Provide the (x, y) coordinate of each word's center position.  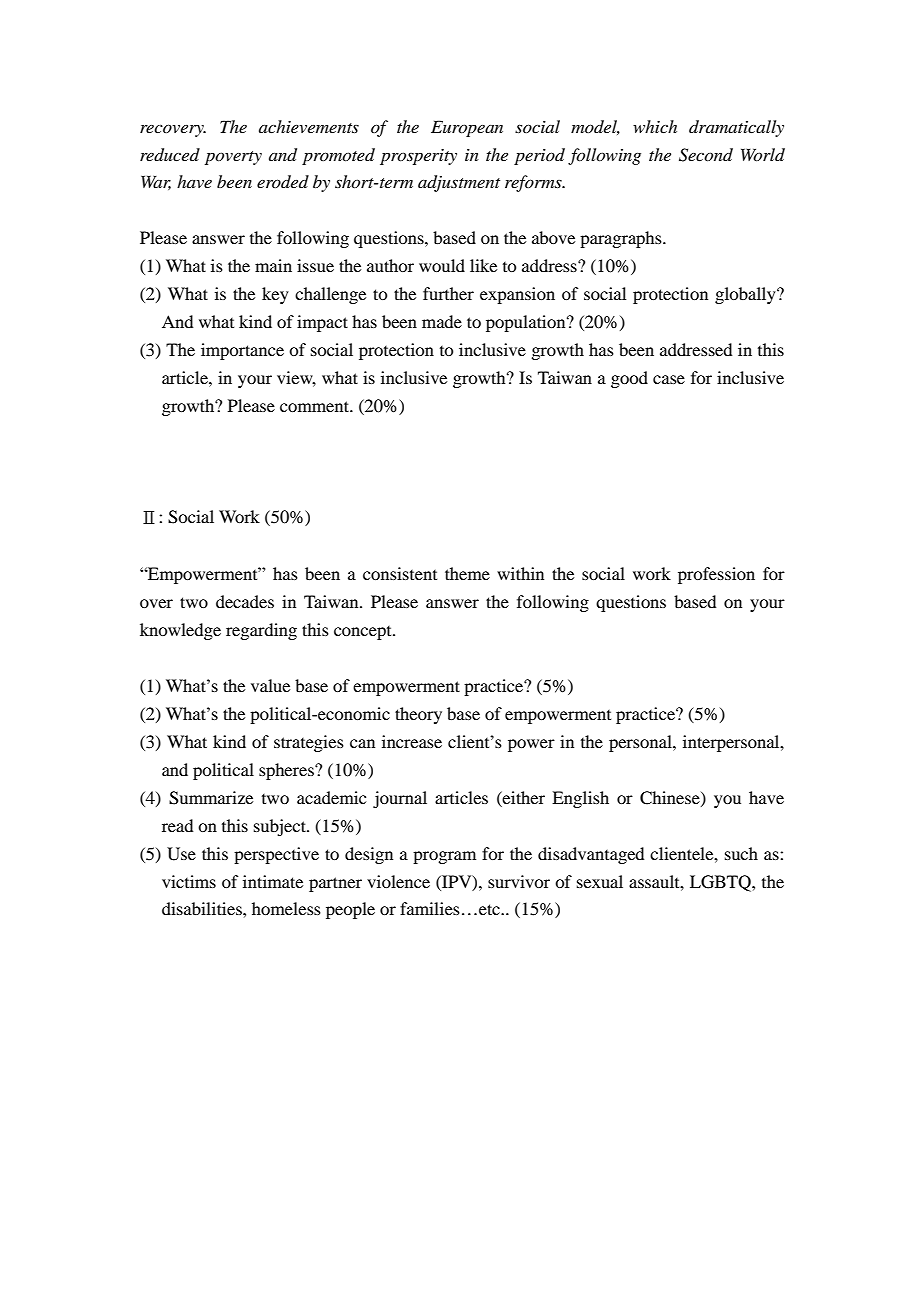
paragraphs (622, 239)
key (275, 295)
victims (189, 881)
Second (706, 155)
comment (316, 406)
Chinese (671, 798)
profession (716, 575)
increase (412, 741)
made (442, 321)
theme (467, 573)
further (448, 293)
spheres (287, 771)
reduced (170, 155)
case (669, 379)
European (467, 128)
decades (245, 601)
